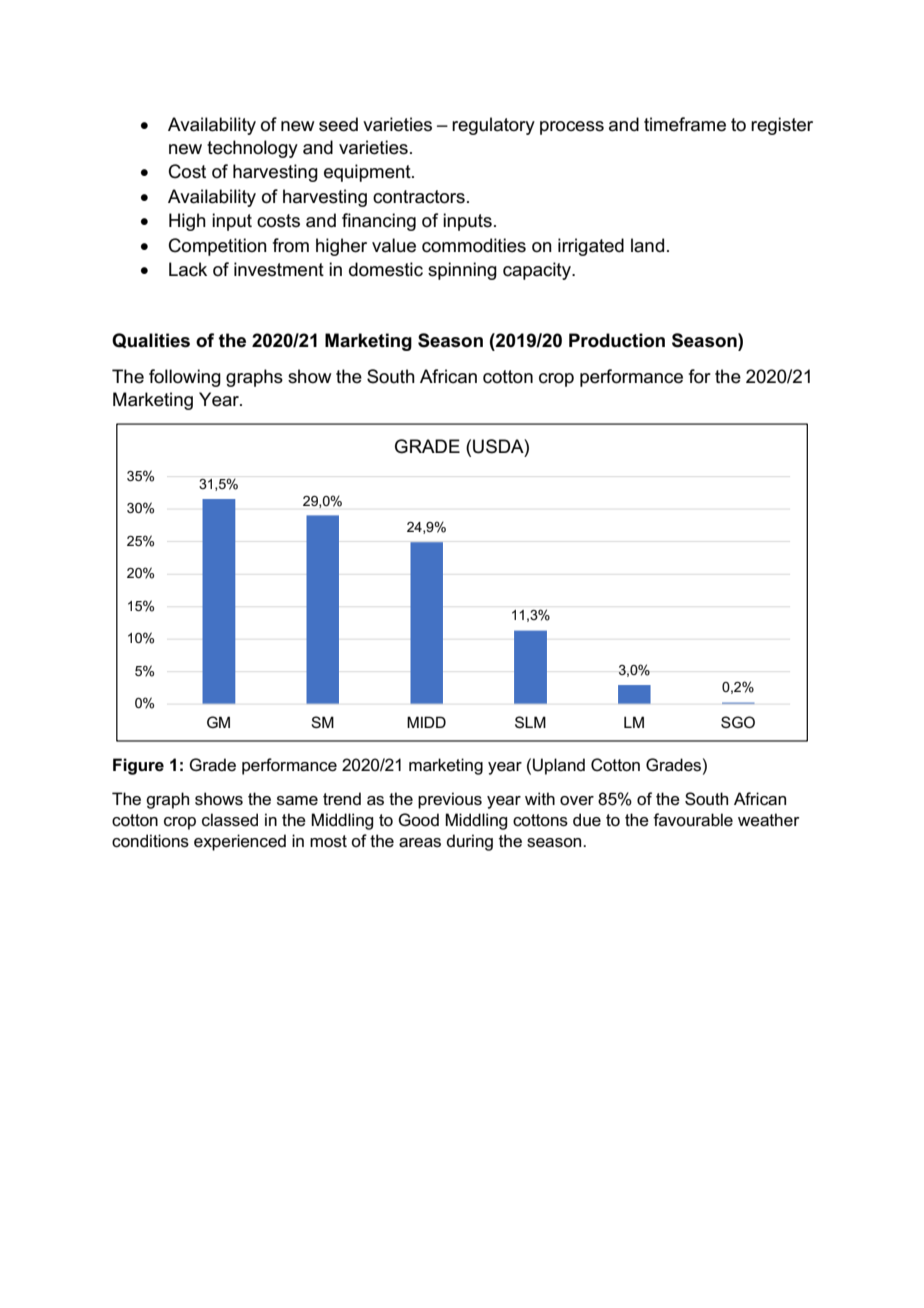 The height and width of the screenshot is (1308, 924). Describe the element at coordinates (617, 340) in the screenshot. I see `Production` at that location.
